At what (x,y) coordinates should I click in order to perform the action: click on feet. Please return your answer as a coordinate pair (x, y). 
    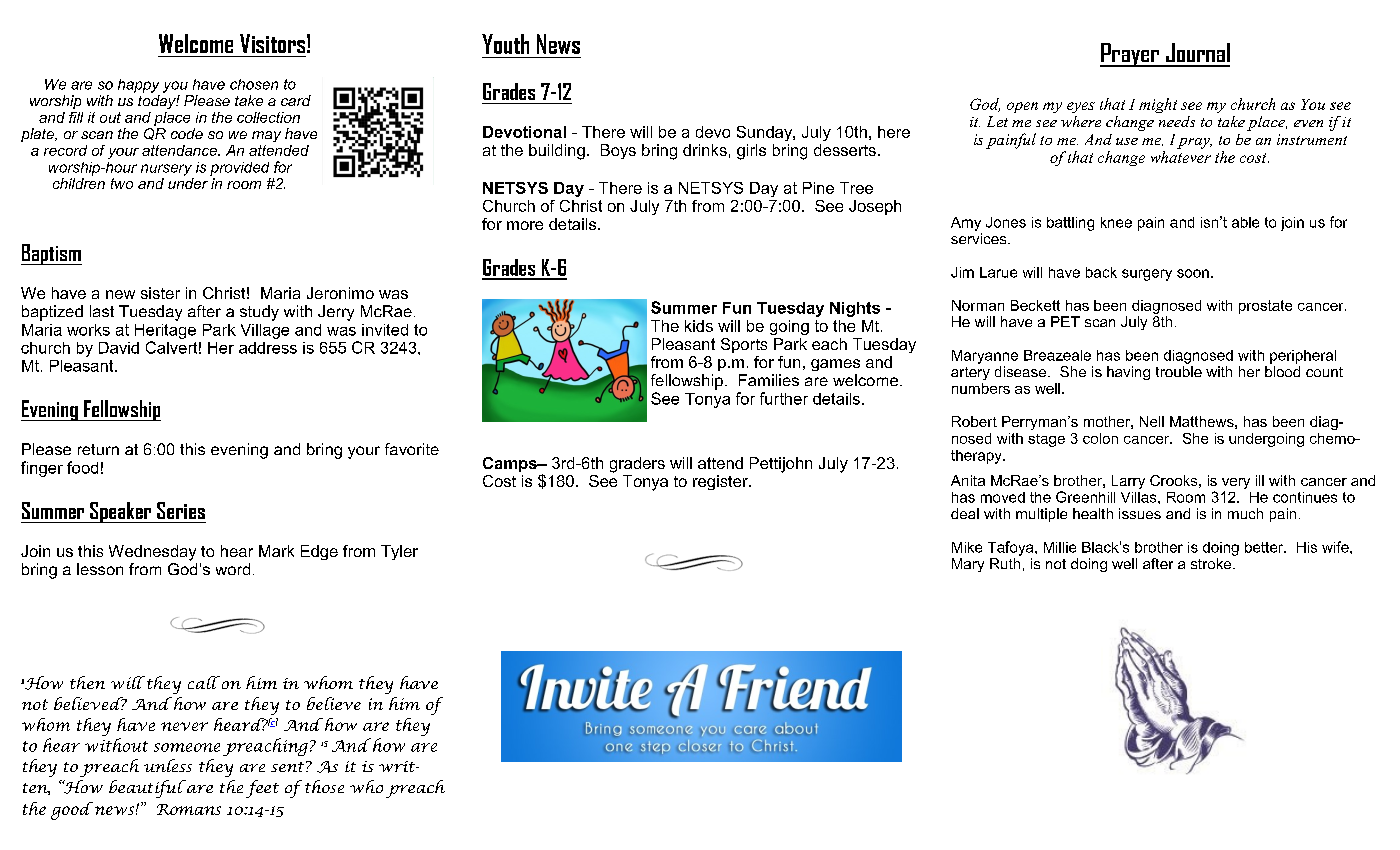
    Looking at the image, I should click on (262, 789).
